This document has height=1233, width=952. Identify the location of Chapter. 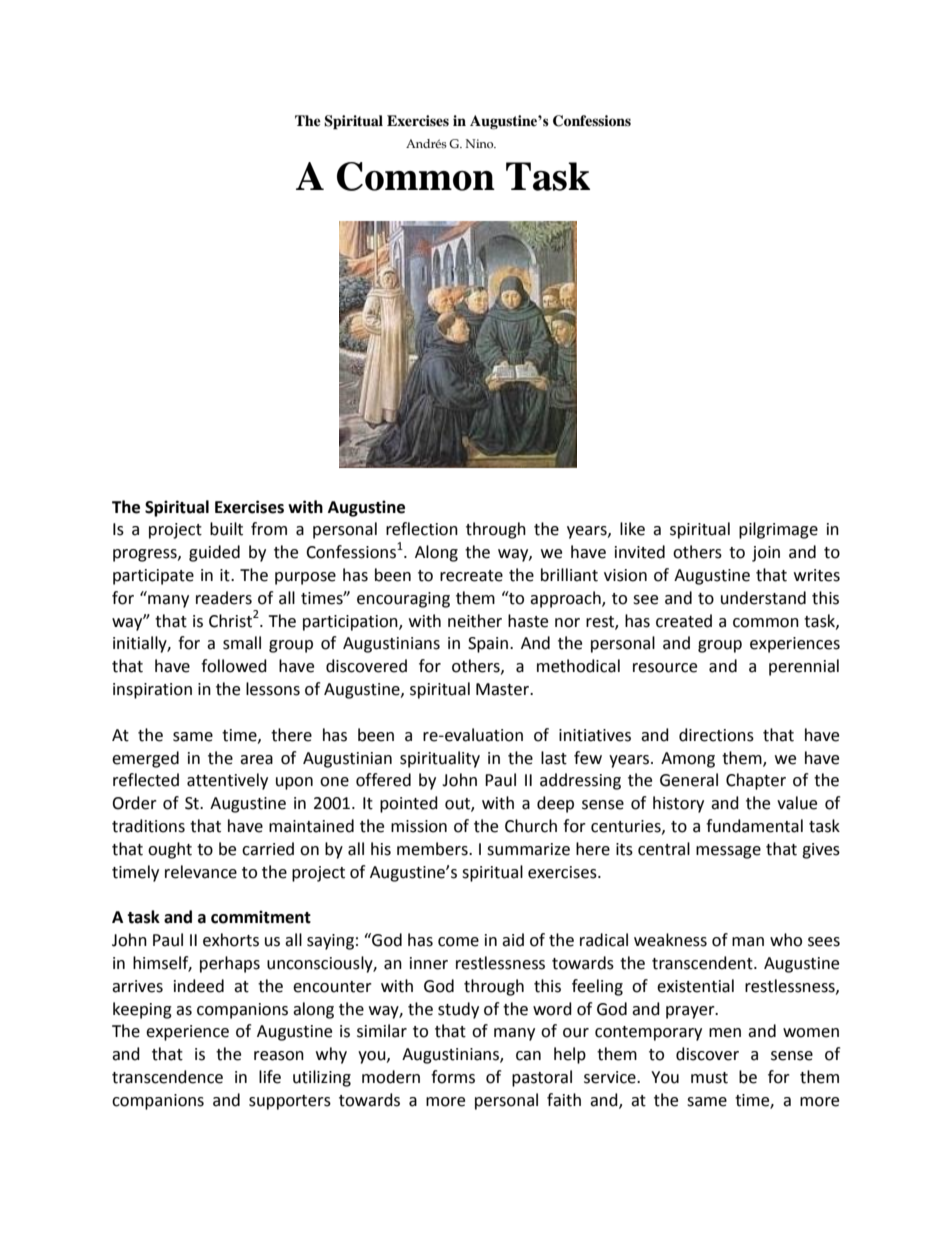
(756, 781).
